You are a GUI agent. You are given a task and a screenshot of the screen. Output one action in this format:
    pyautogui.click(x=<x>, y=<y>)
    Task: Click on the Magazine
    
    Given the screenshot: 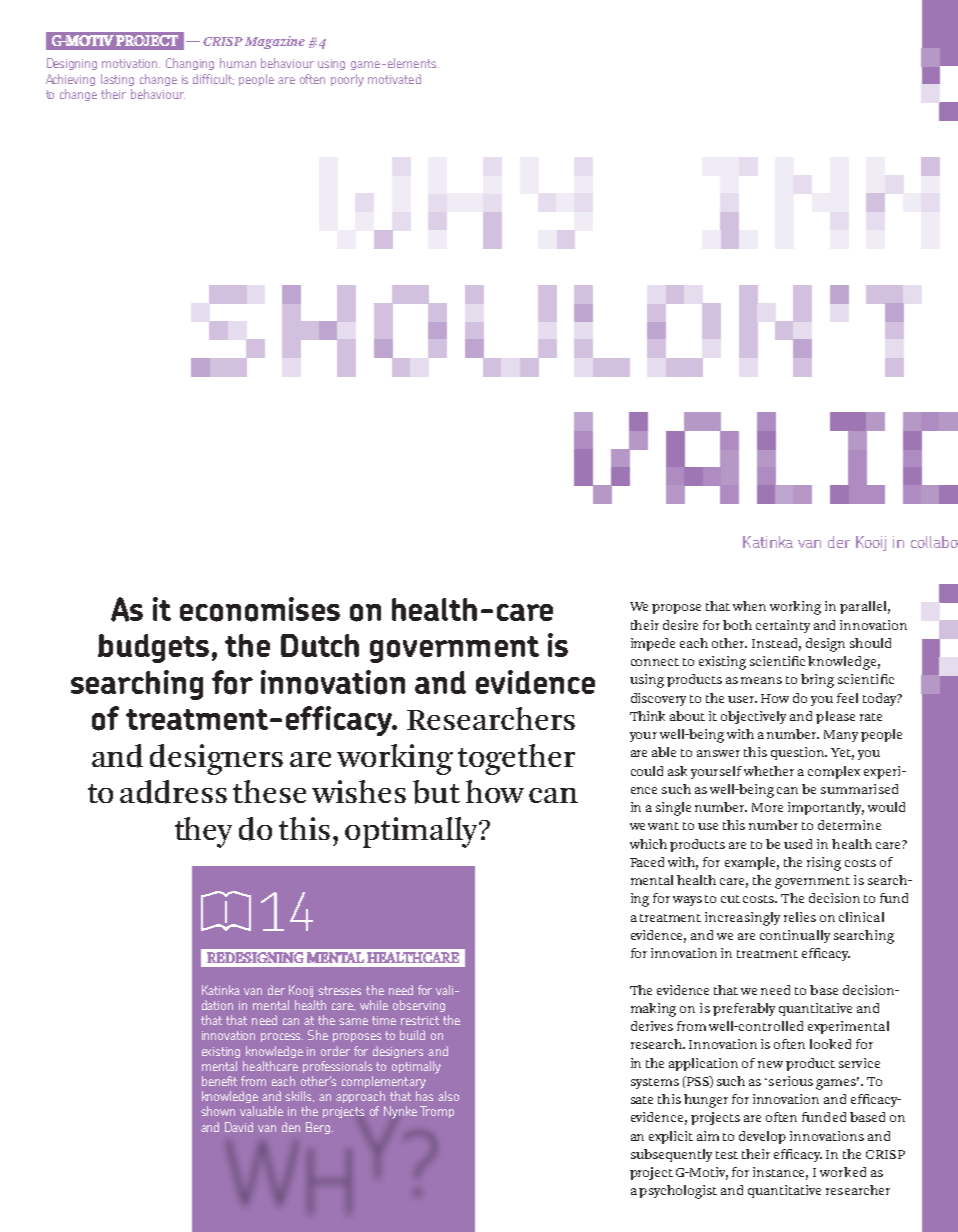 What is the action you would take?
    pyautogui.click(x=275, y=42)
